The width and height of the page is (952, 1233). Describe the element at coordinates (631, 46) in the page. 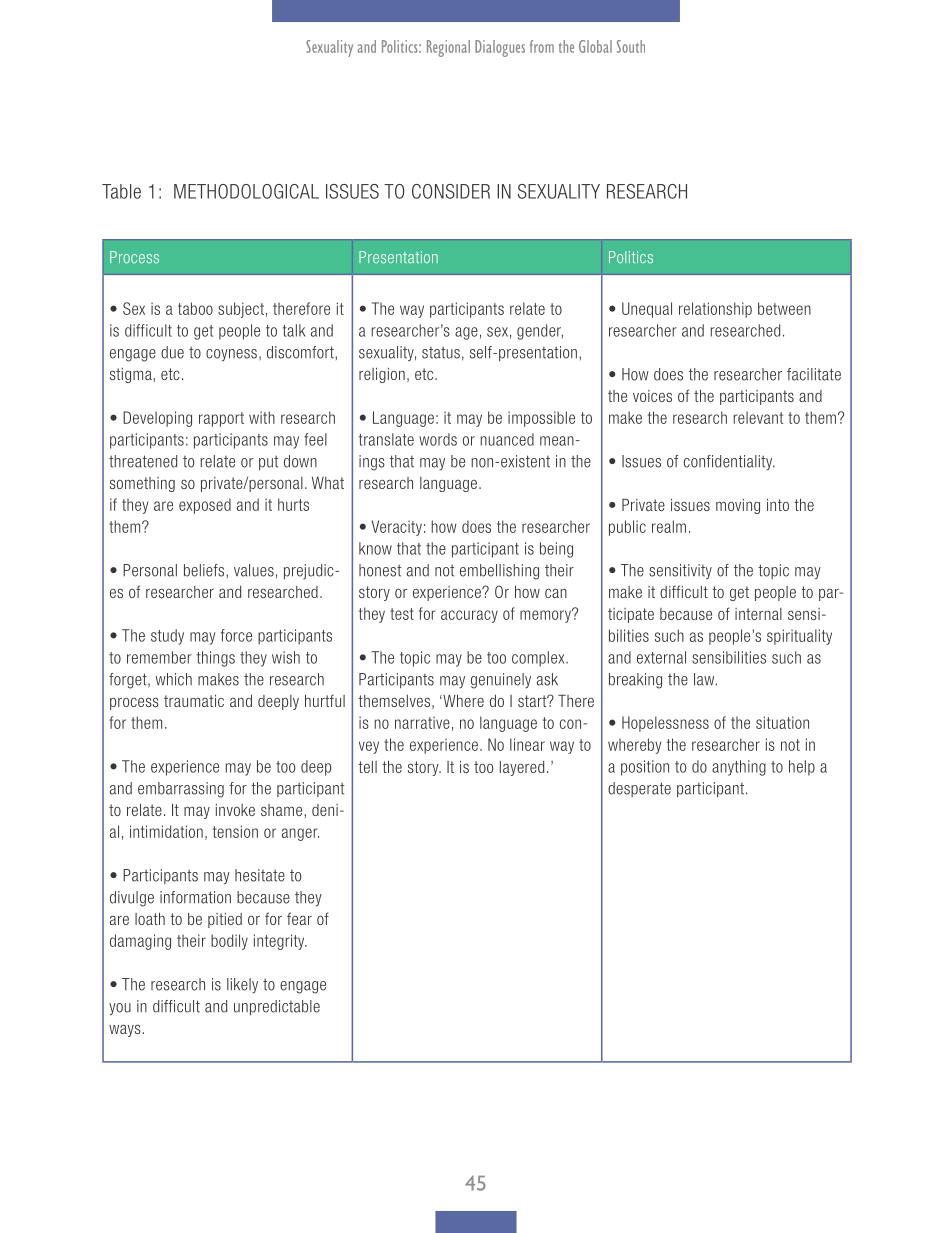

I see `South` at that location.
